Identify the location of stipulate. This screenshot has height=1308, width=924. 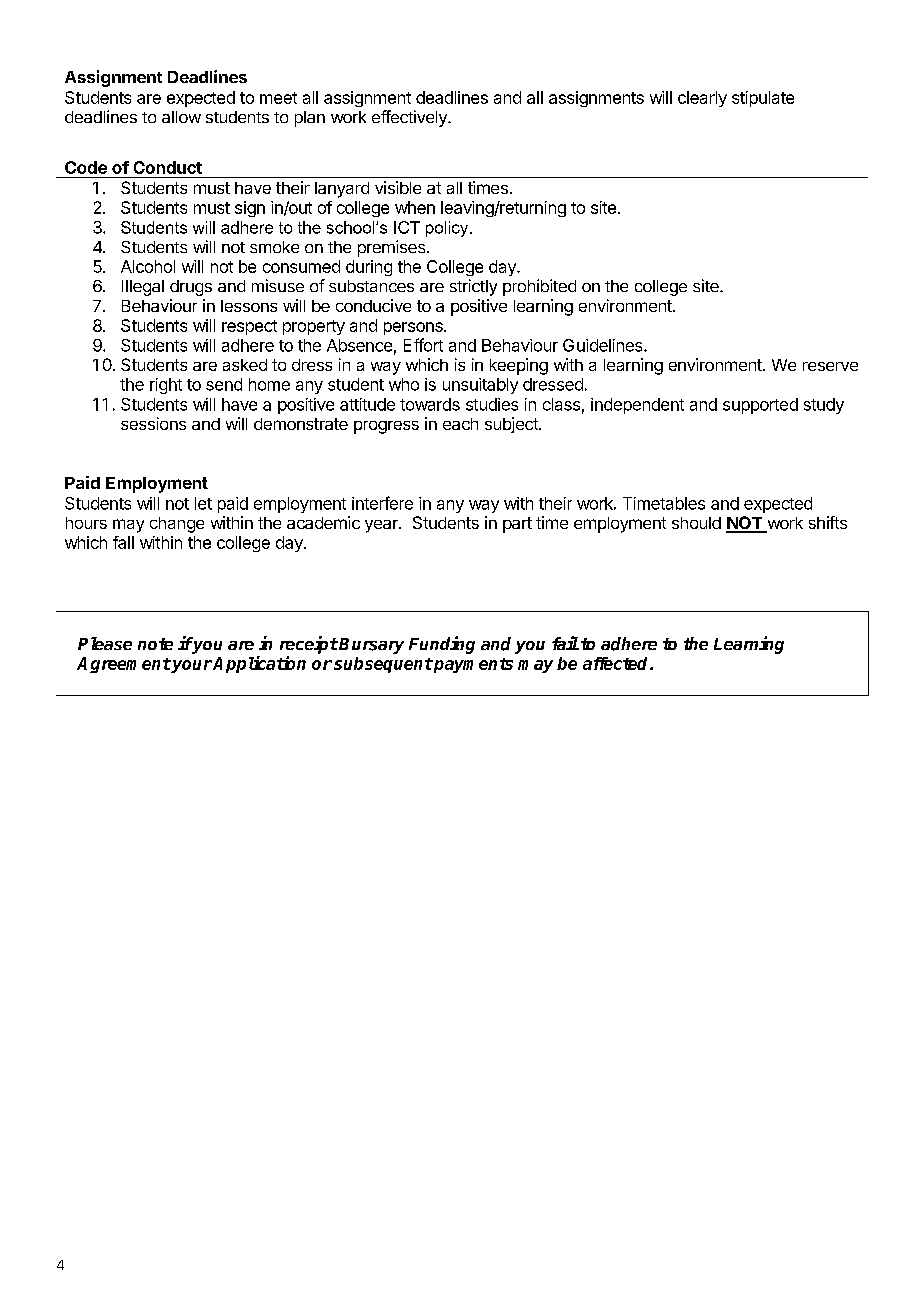
(763, 99).
